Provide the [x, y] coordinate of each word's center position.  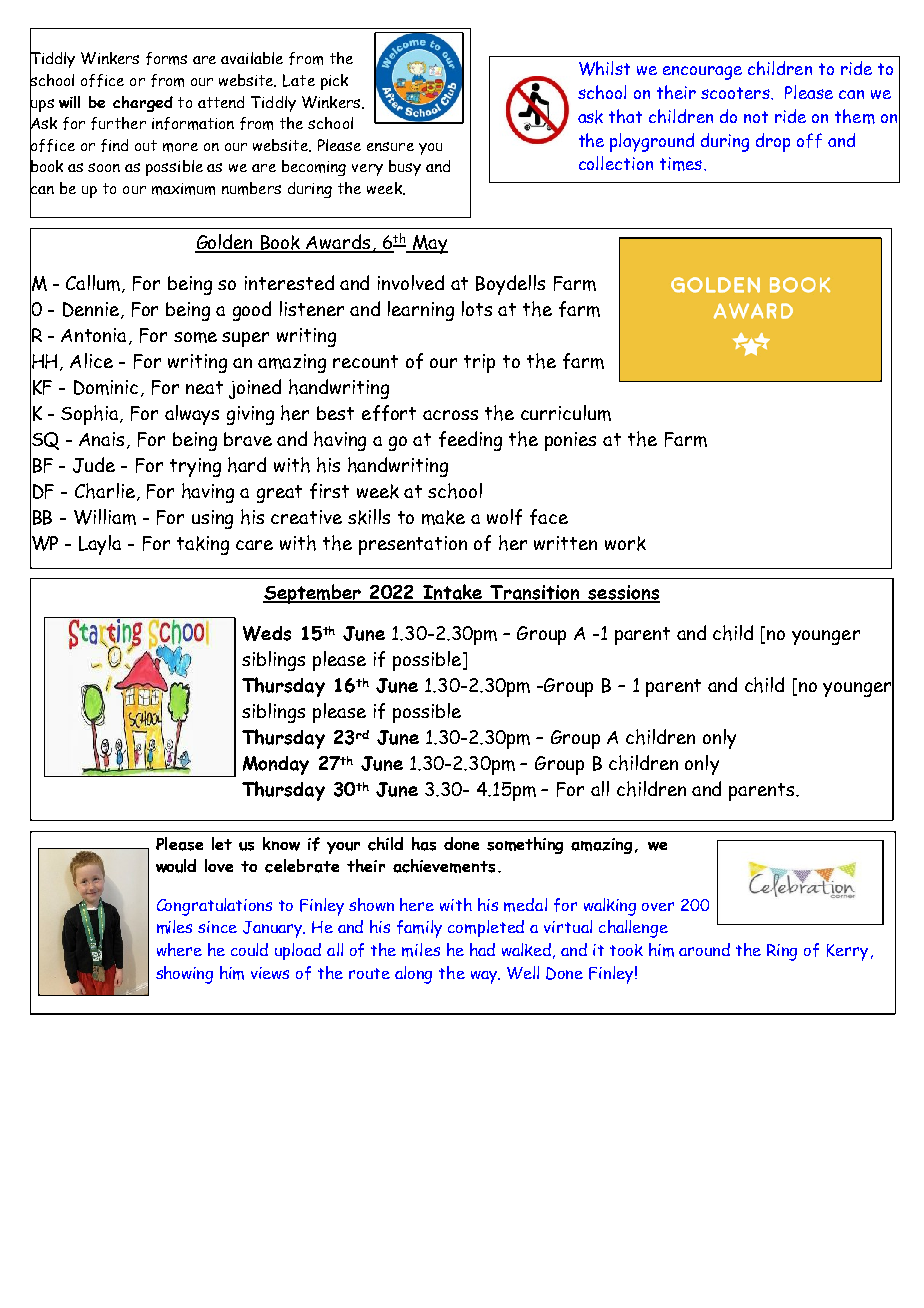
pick [334, 82]
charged [143, 104]
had [482, 949]
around [704, 949]
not [756, 117]
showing [184, 975]
